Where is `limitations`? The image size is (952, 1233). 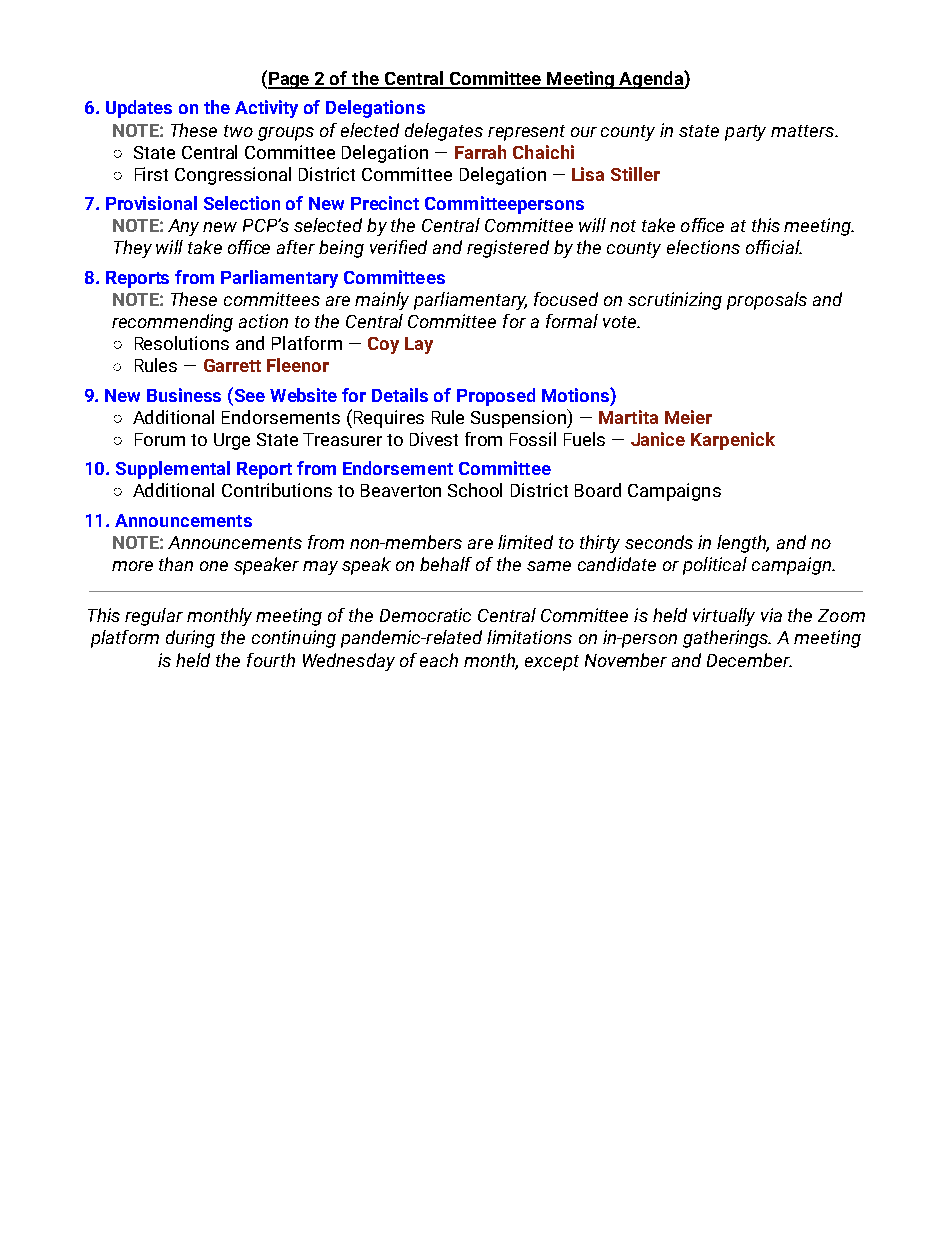
limitations is located at coordinates (529, 637).
